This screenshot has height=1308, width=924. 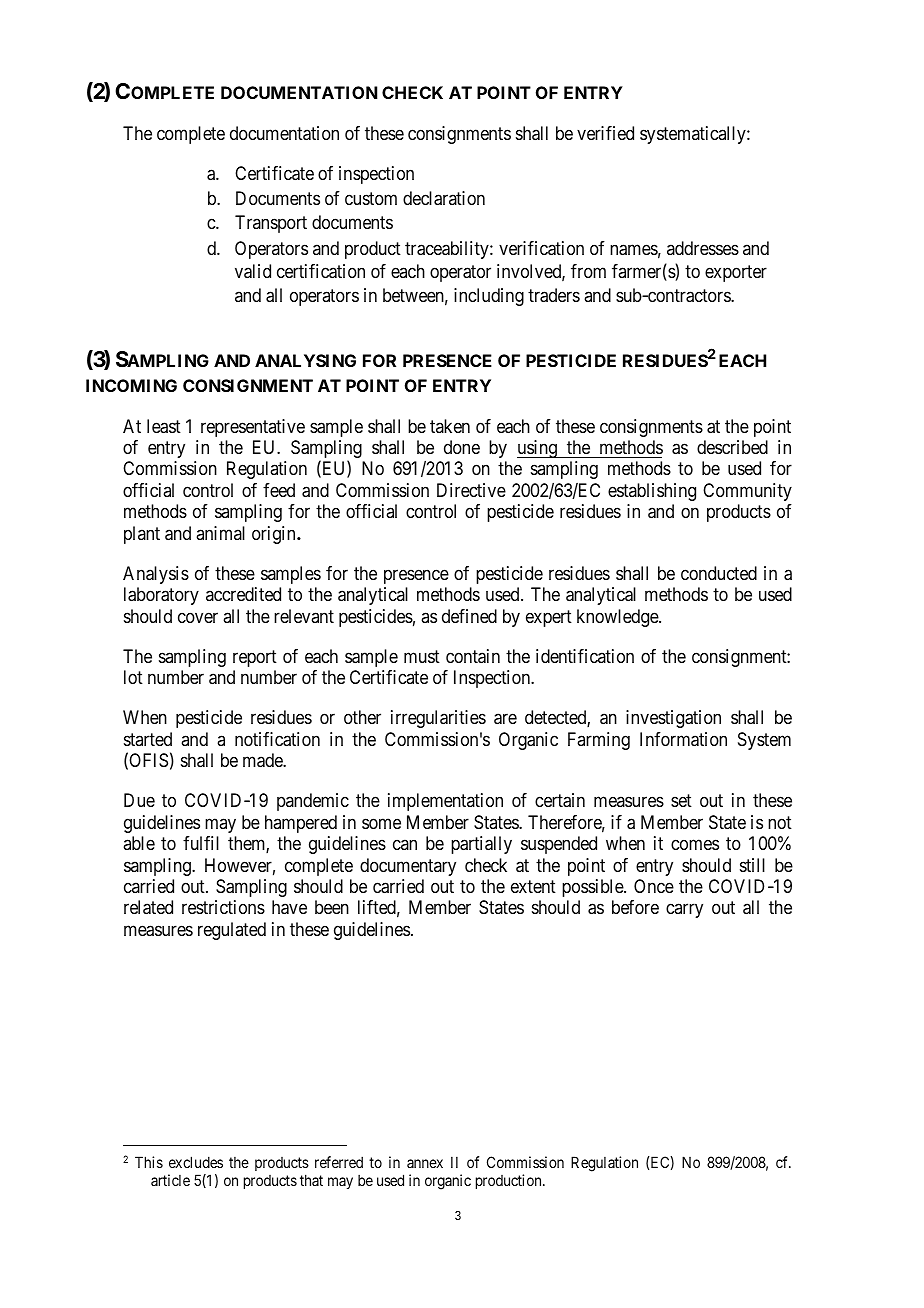 What do you see at coordinates (196, 1162) in the screenshot?
I see `excludes` at bounding box center [196, 1162].
